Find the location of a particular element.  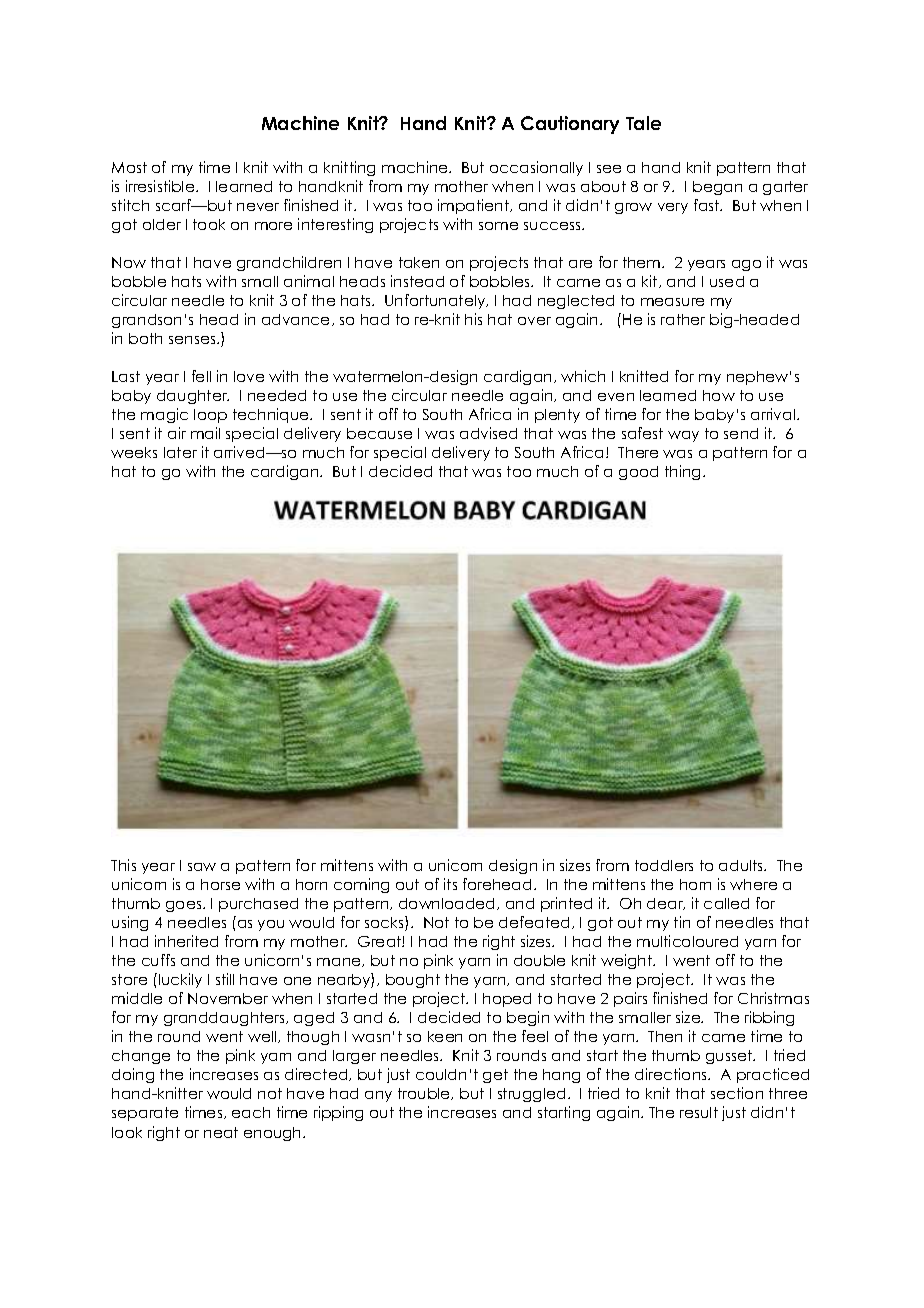

advised is located at coordinates (488, 433).
